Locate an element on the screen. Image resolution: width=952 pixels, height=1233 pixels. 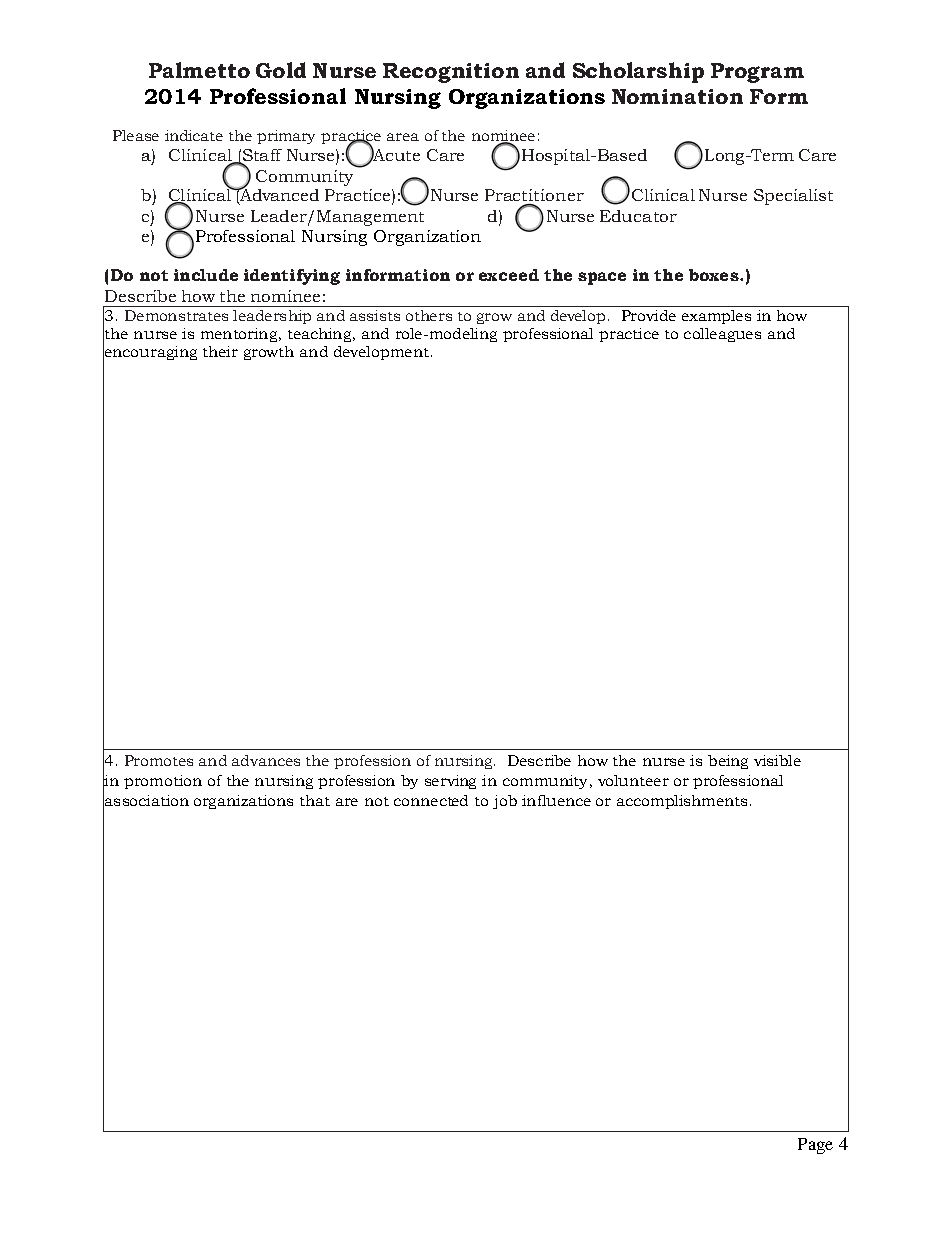
Program is located at coordinates (757, 73).
